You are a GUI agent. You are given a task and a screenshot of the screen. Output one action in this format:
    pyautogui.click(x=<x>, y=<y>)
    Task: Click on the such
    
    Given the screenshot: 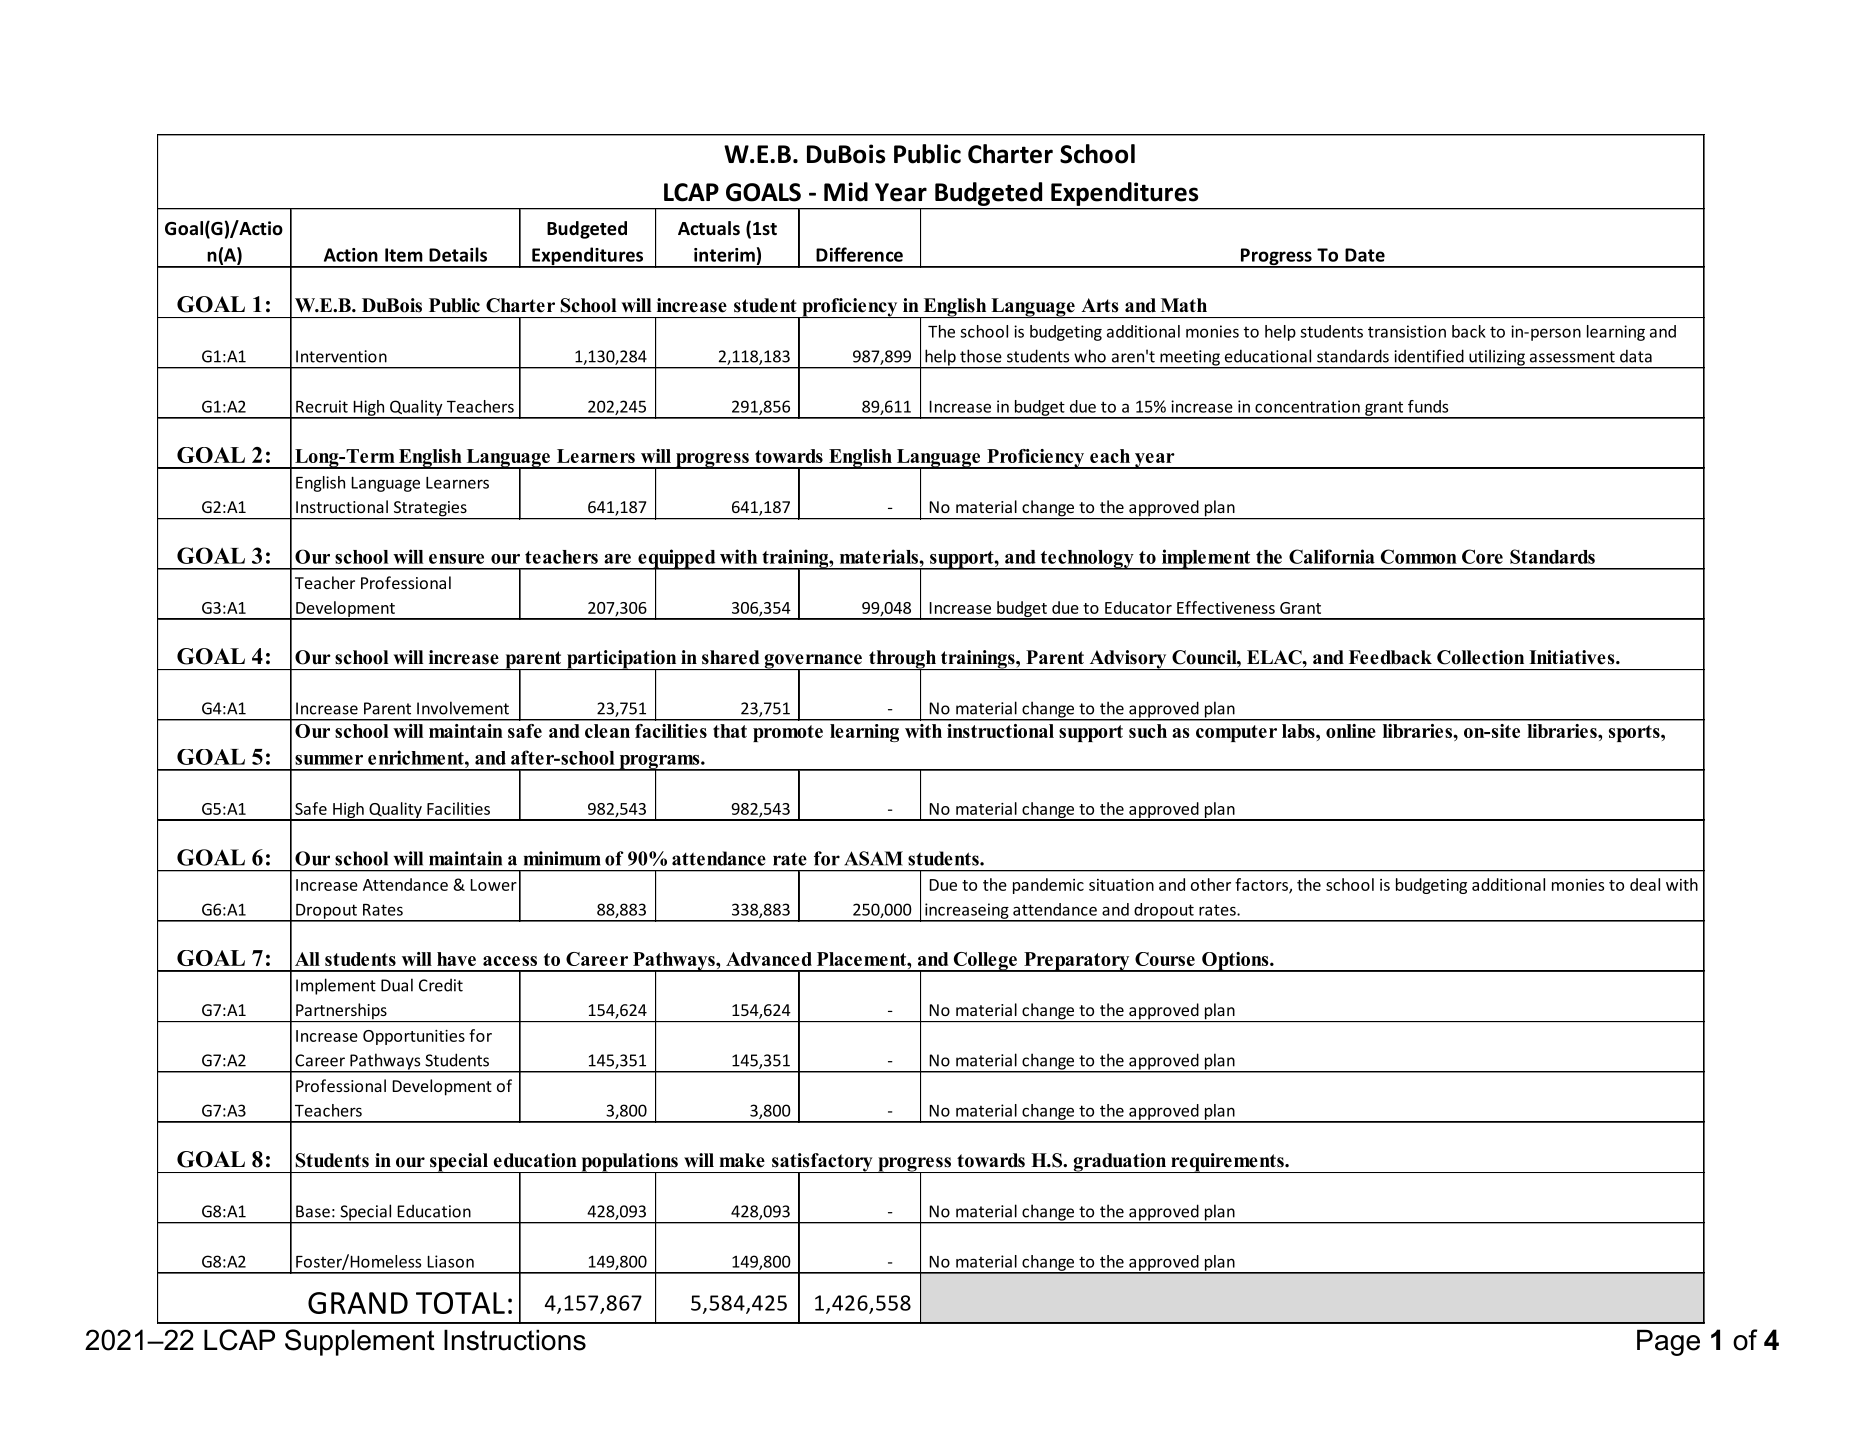 What is the action you would take?
    pyautogui.click(x=1148, y=731)
